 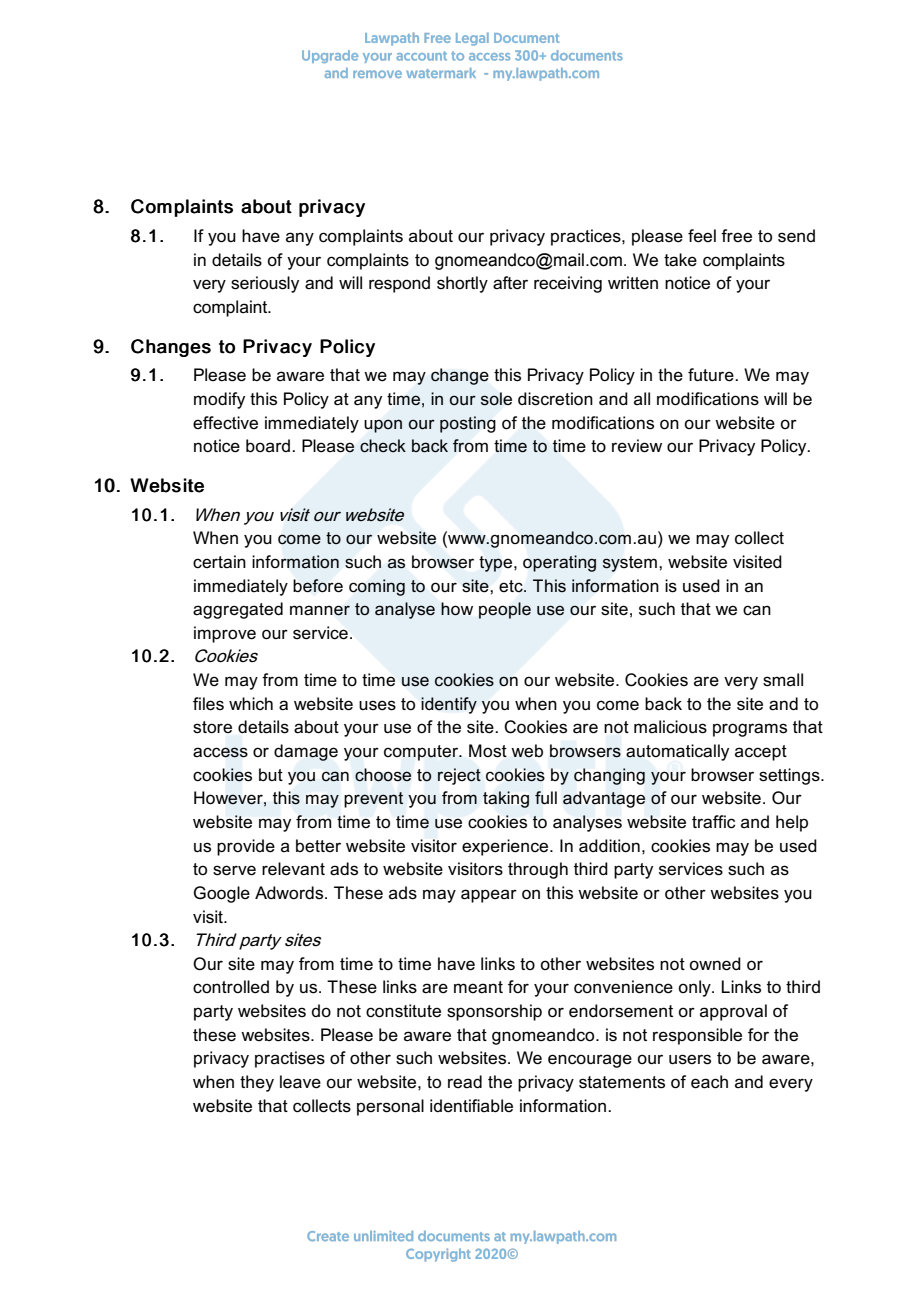 I want to click on small, so click(x=783, y=680).
